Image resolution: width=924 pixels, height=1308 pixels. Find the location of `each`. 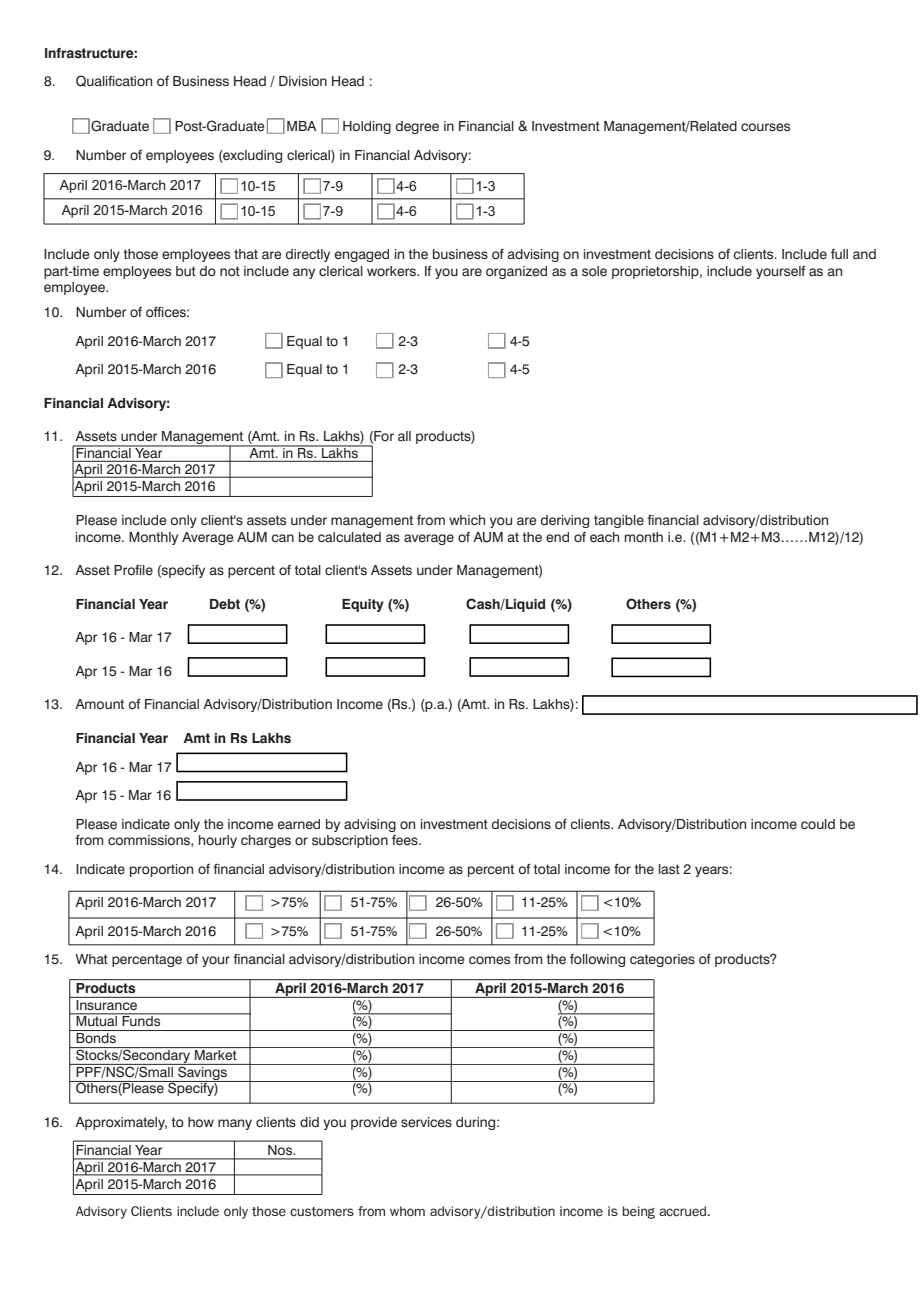

each is located at coordinates (604, 537).
